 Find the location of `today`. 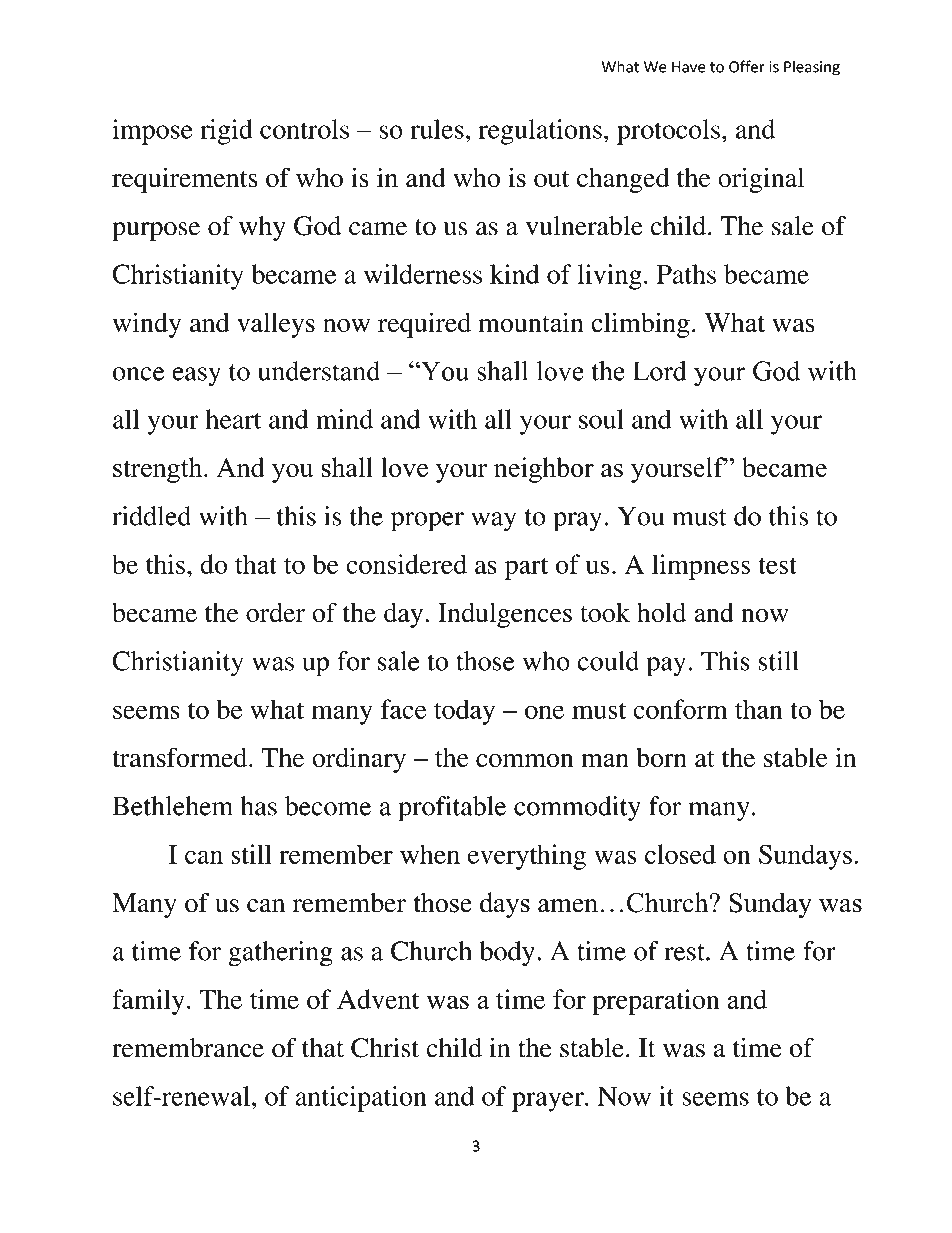

today is located at coordinates (464, 712).
